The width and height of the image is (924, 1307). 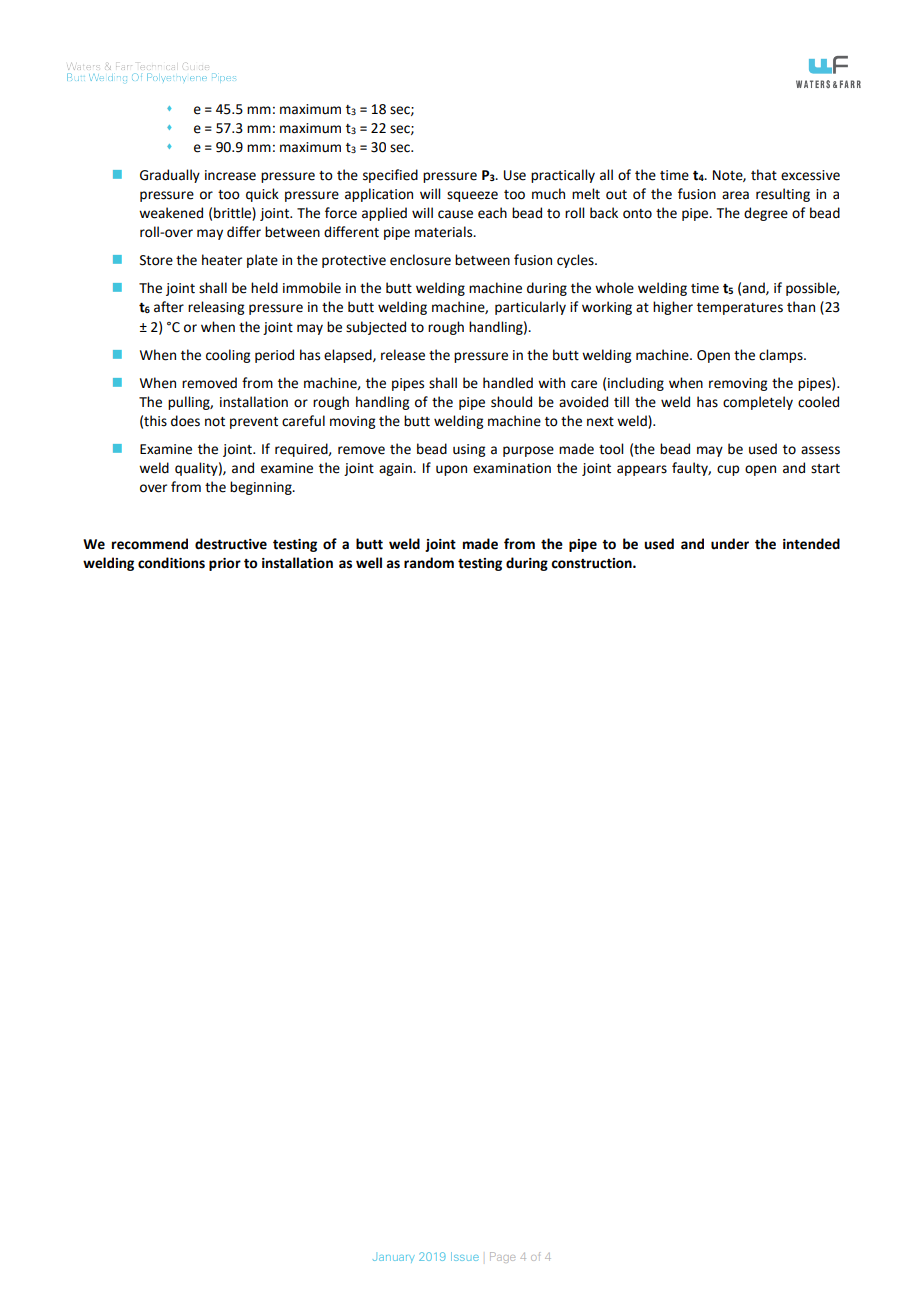 What do you see at coordinates (502, 1257) in the image?
I see `Page` at bounding box center [502, 1257].
